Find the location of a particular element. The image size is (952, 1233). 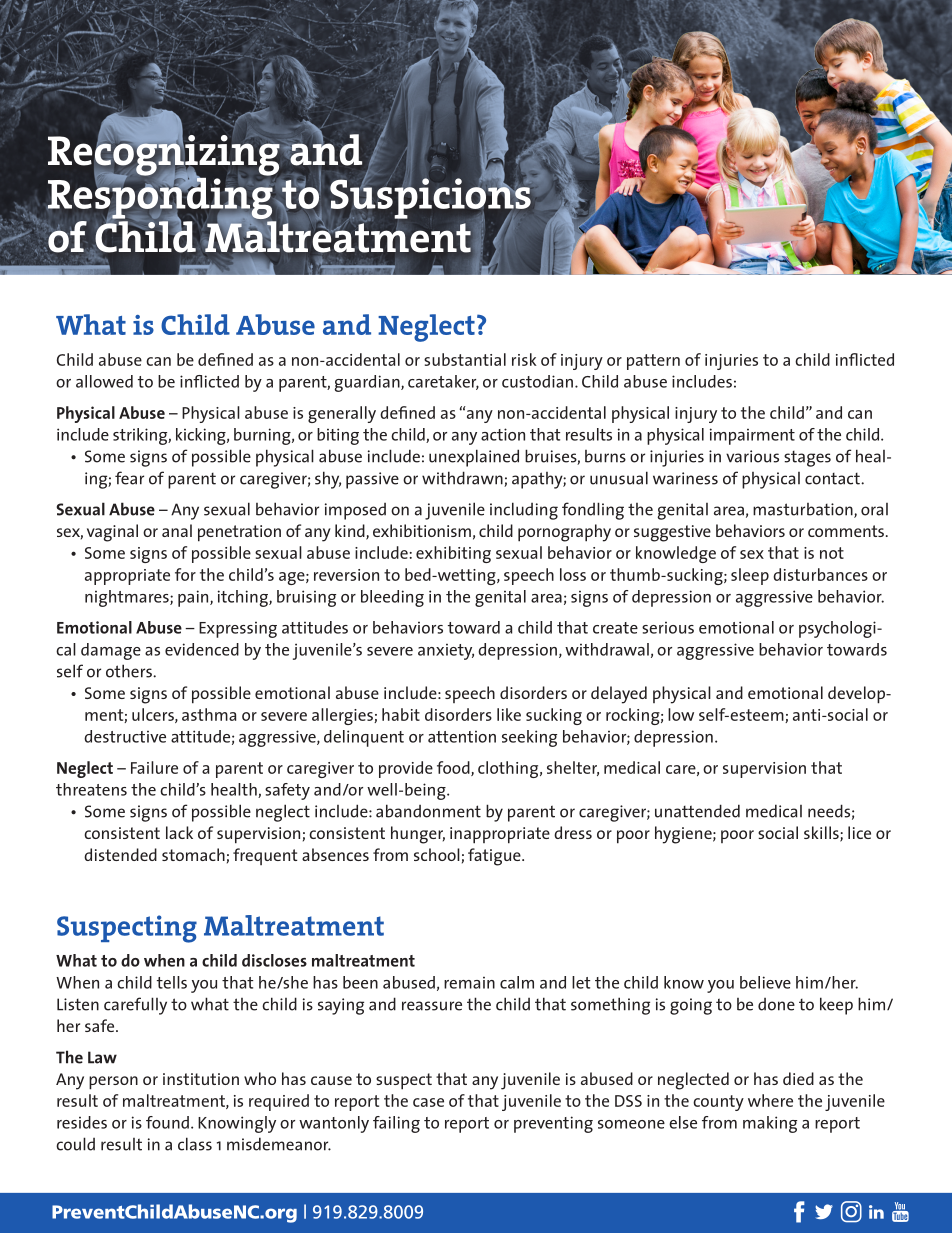

making is located at coordinates (770, 1124).
